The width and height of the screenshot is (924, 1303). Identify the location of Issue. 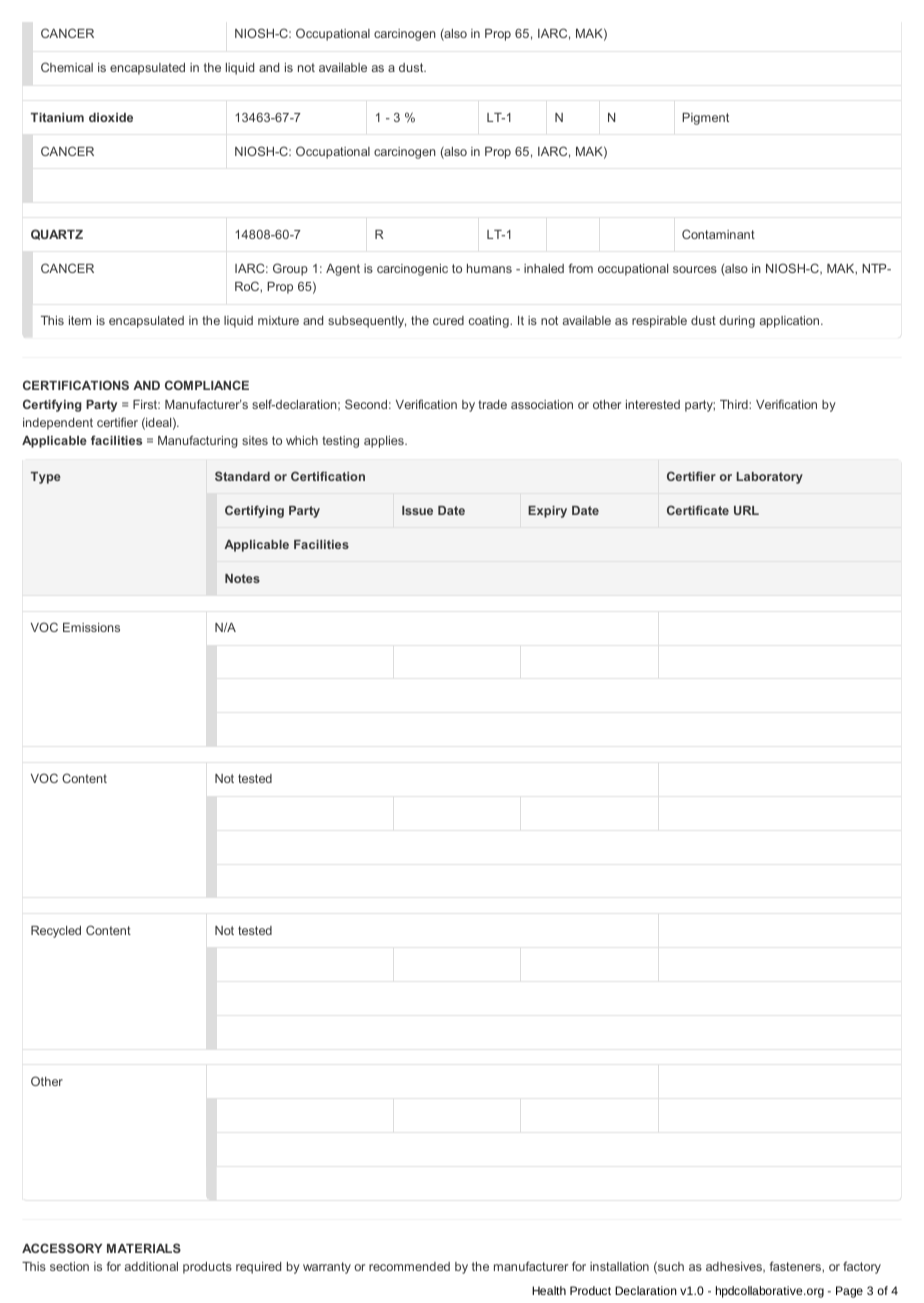
(417, 510).
